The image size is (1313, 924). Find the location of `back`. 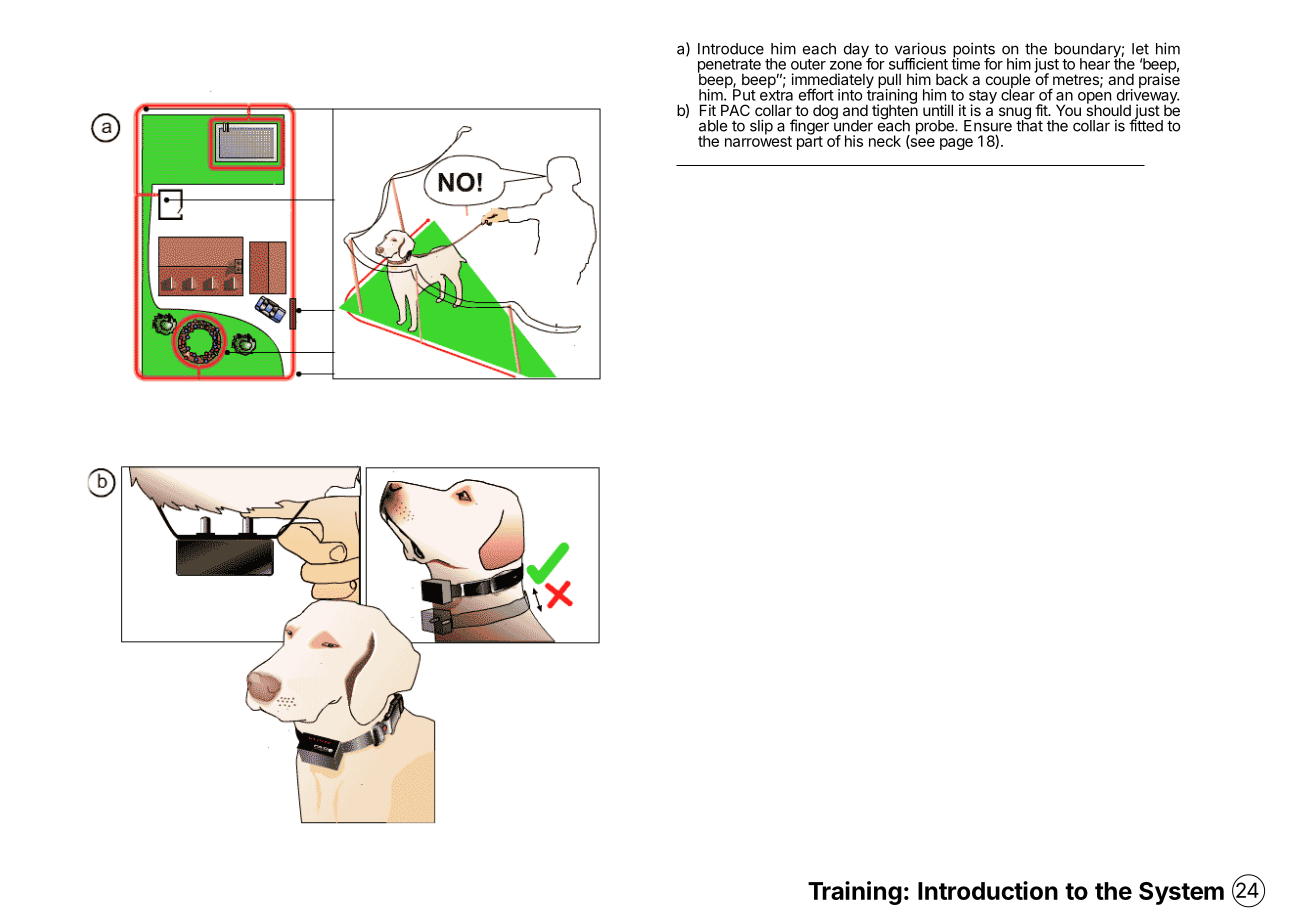

back is located at coordinates (952, 79).
